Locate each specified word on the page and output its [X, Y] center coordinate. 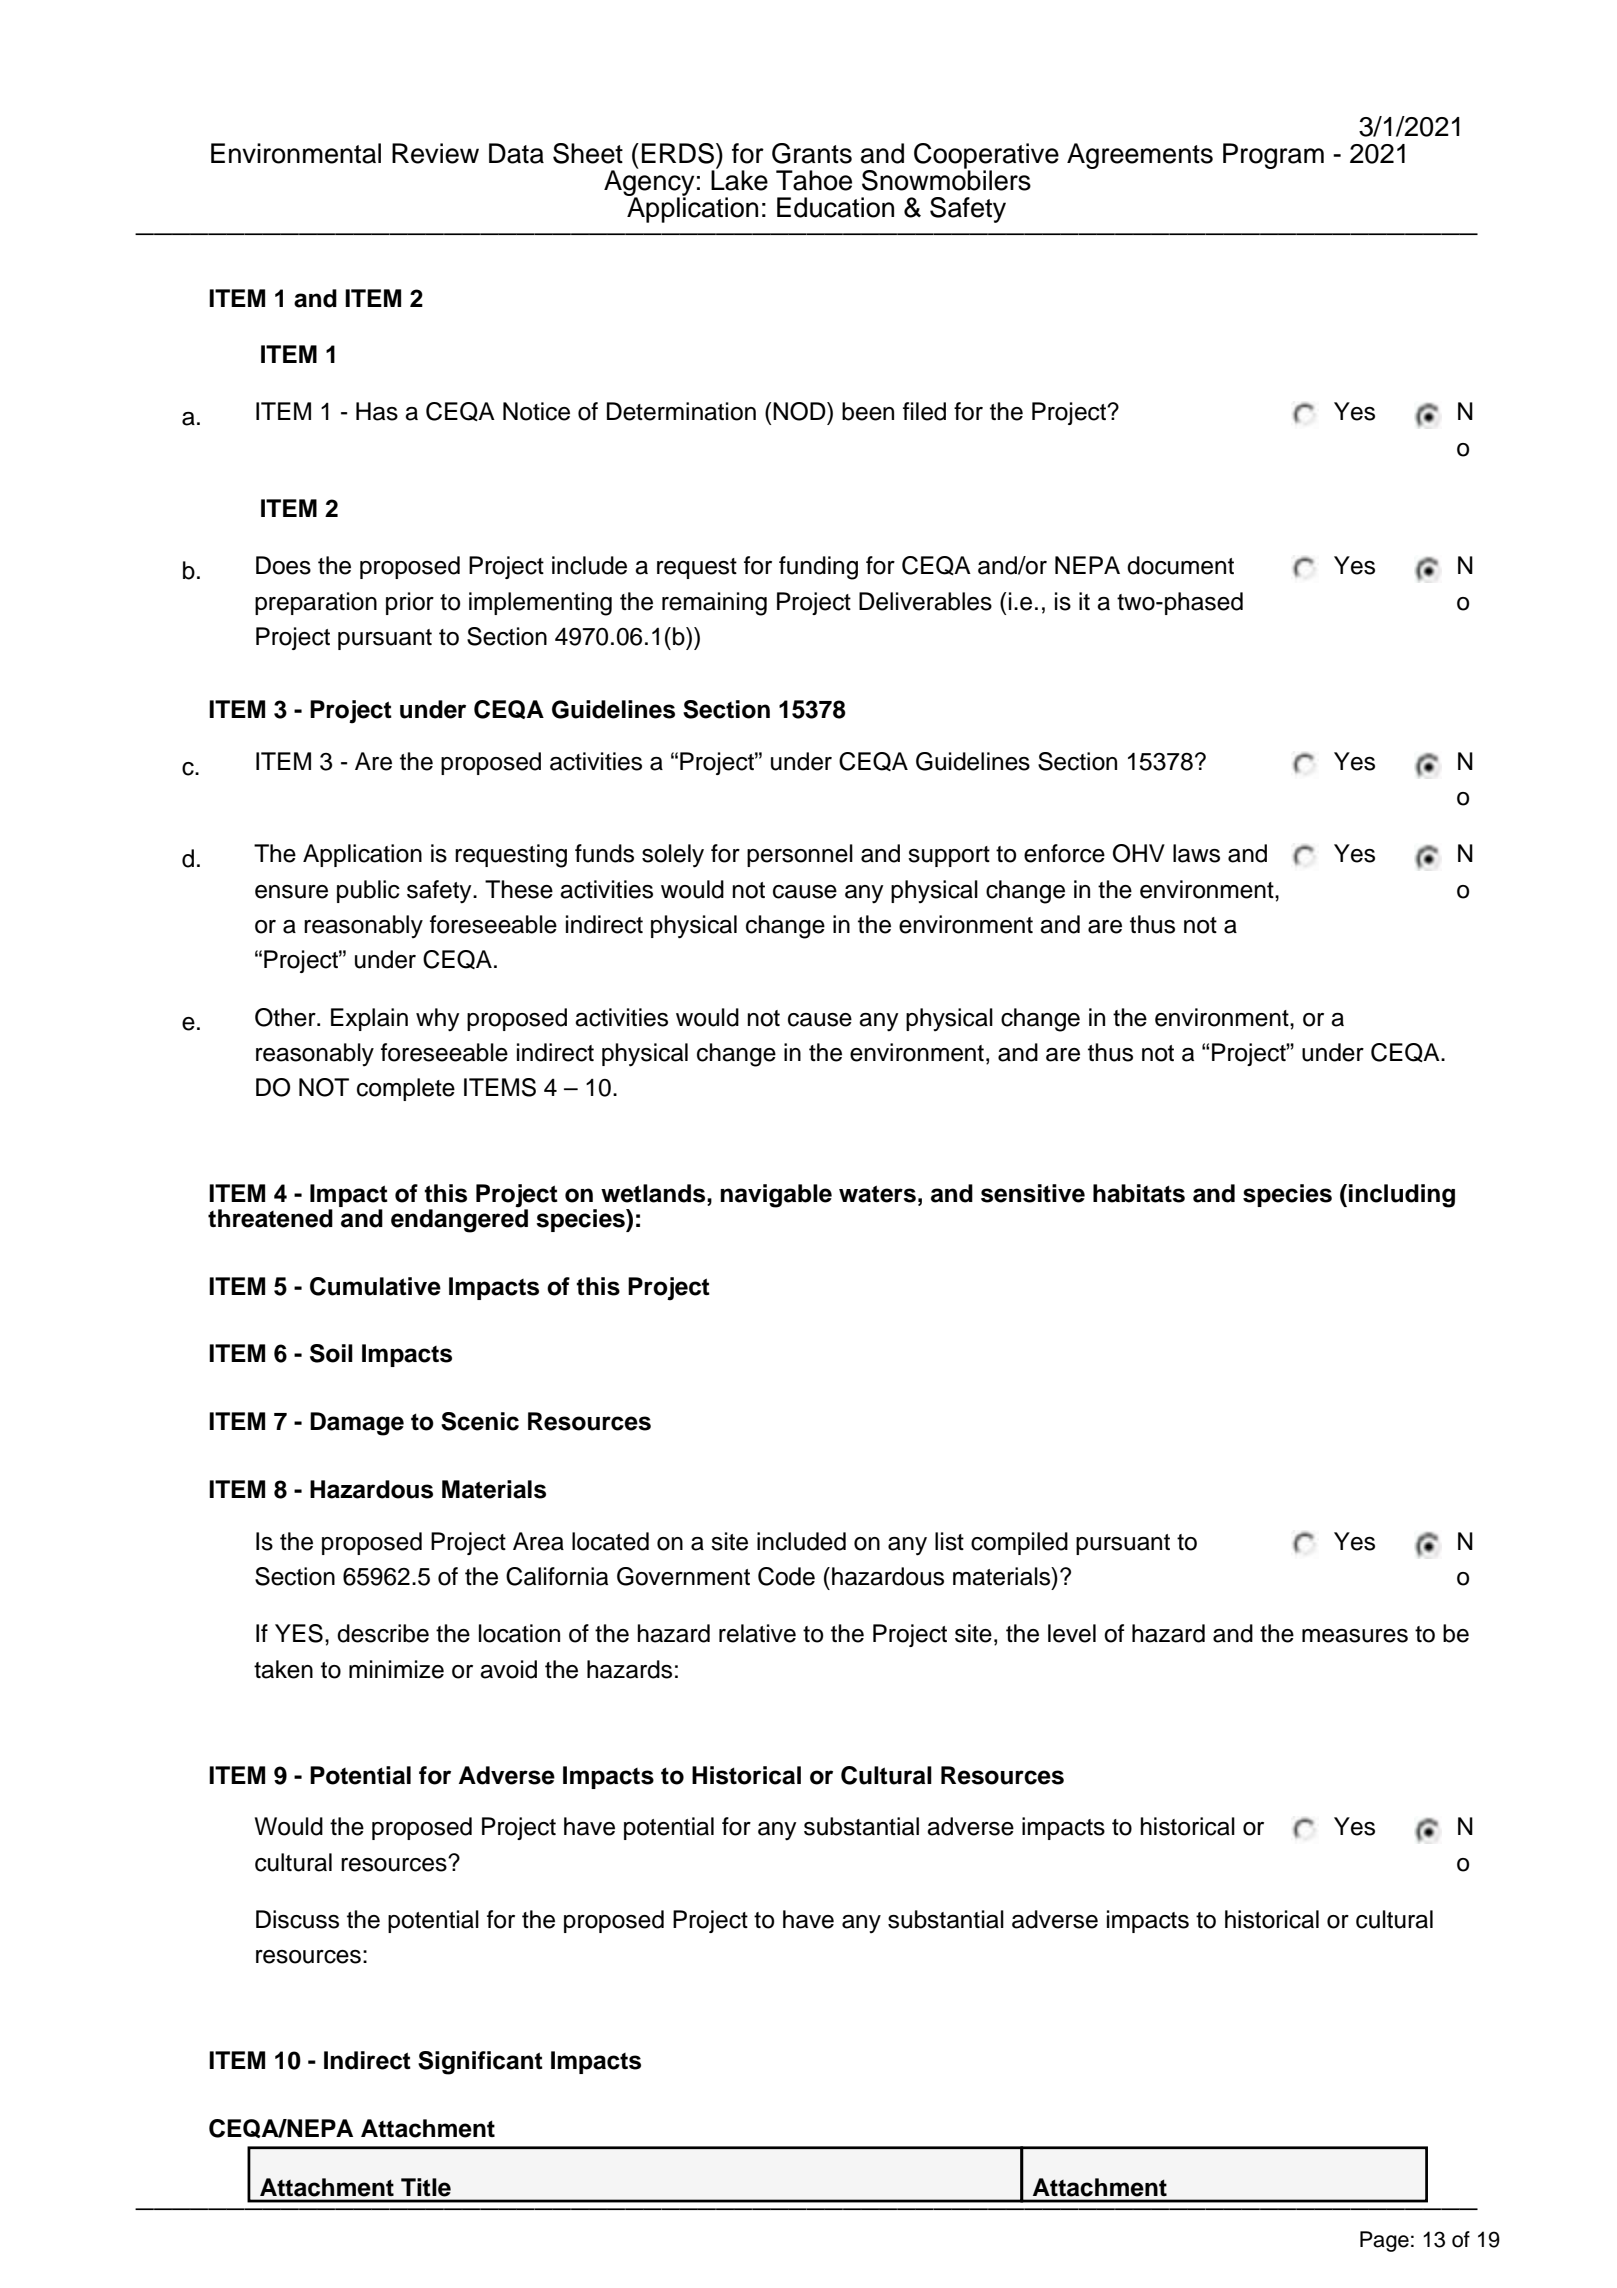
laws [1196, 853]
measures [1355, 1636]
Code [786, 1576]
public [368, 891]
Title [426, 2187]
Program [1273, 156]
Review [435, 153]
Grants [812, 153]
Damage [357, 1424]
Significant [480, 2063]
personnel [800, 855]
